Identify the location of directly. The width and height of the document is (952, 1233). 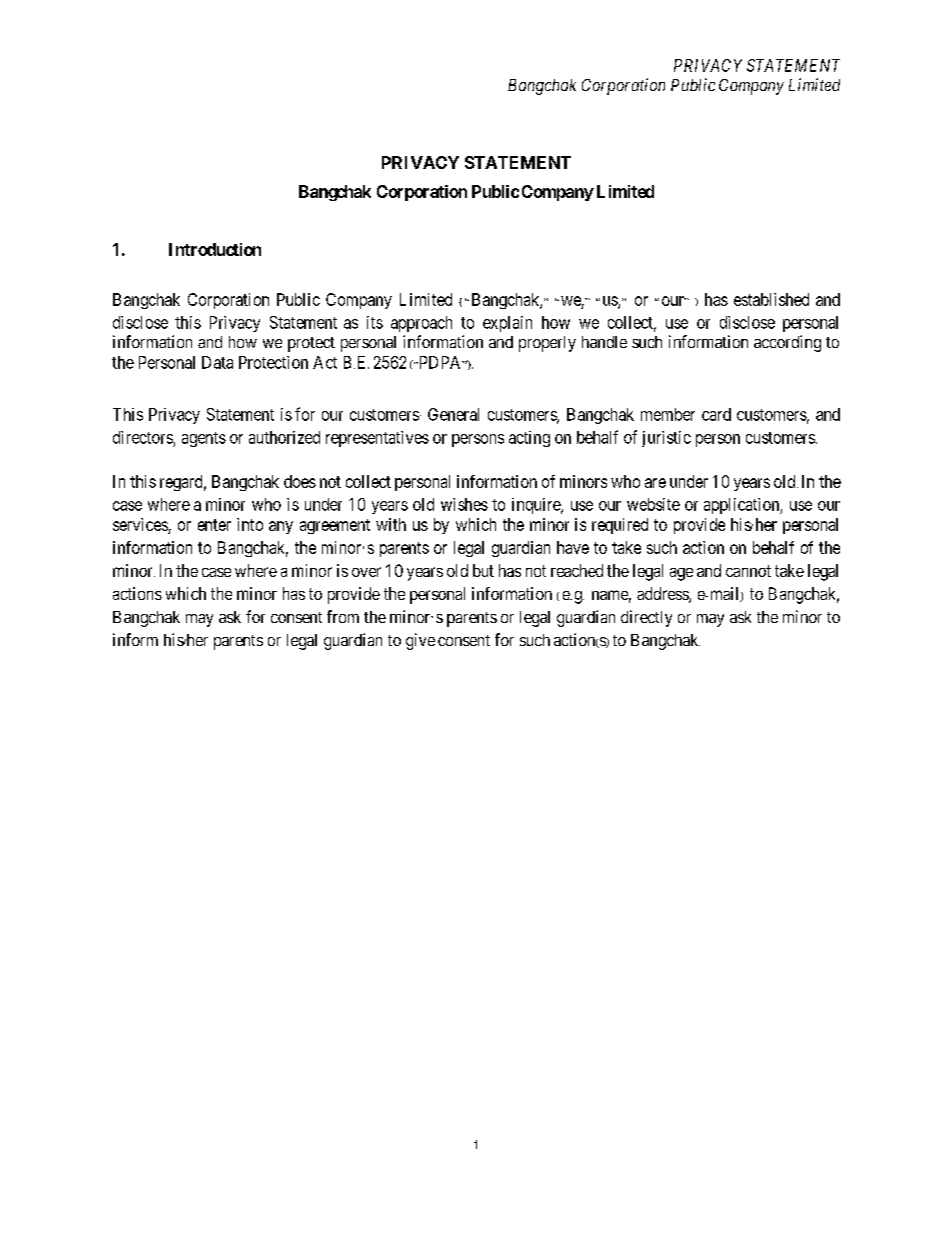
(646, 618).
